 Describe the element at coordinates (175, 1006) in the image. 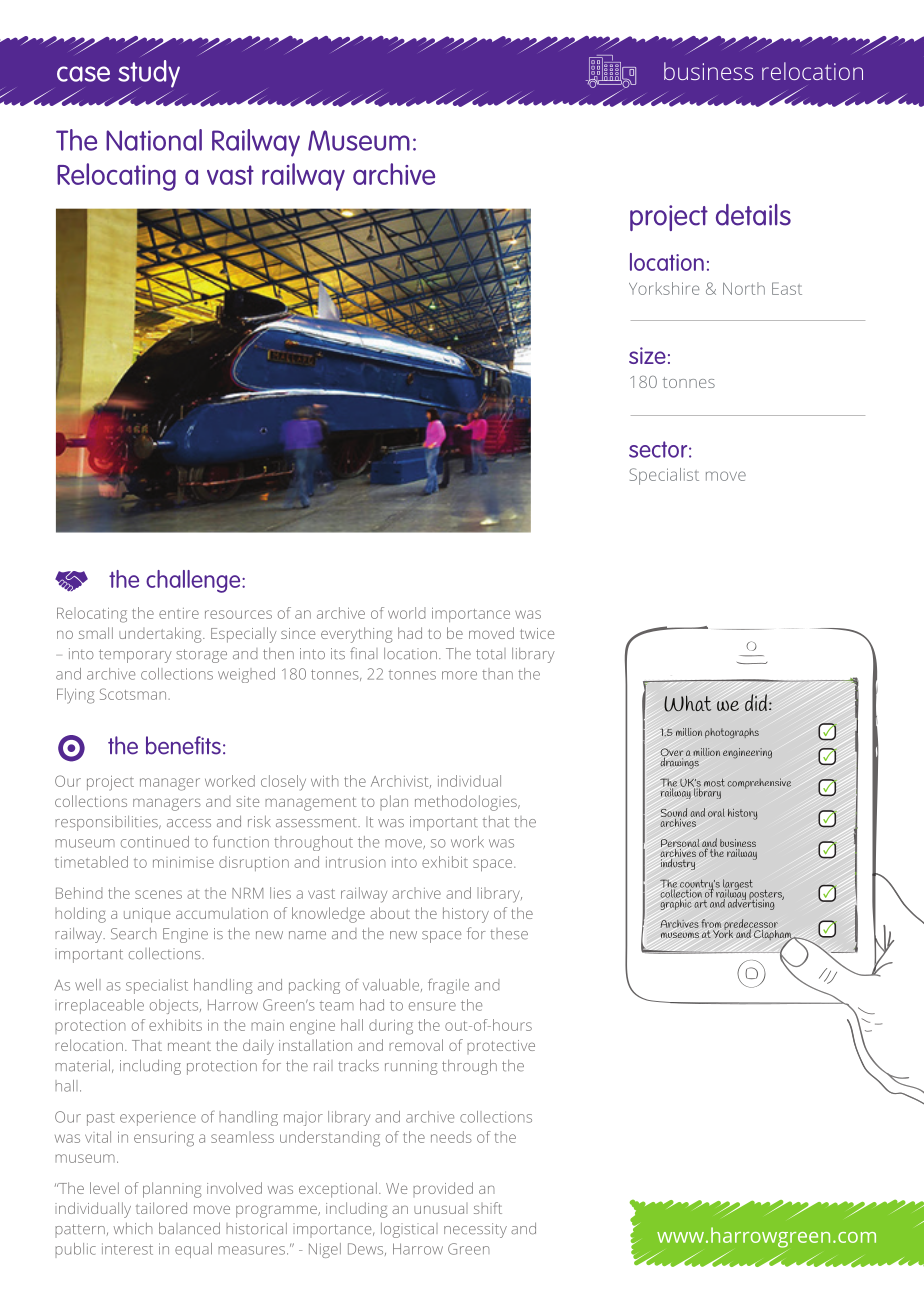

I see `objects` at that location.
